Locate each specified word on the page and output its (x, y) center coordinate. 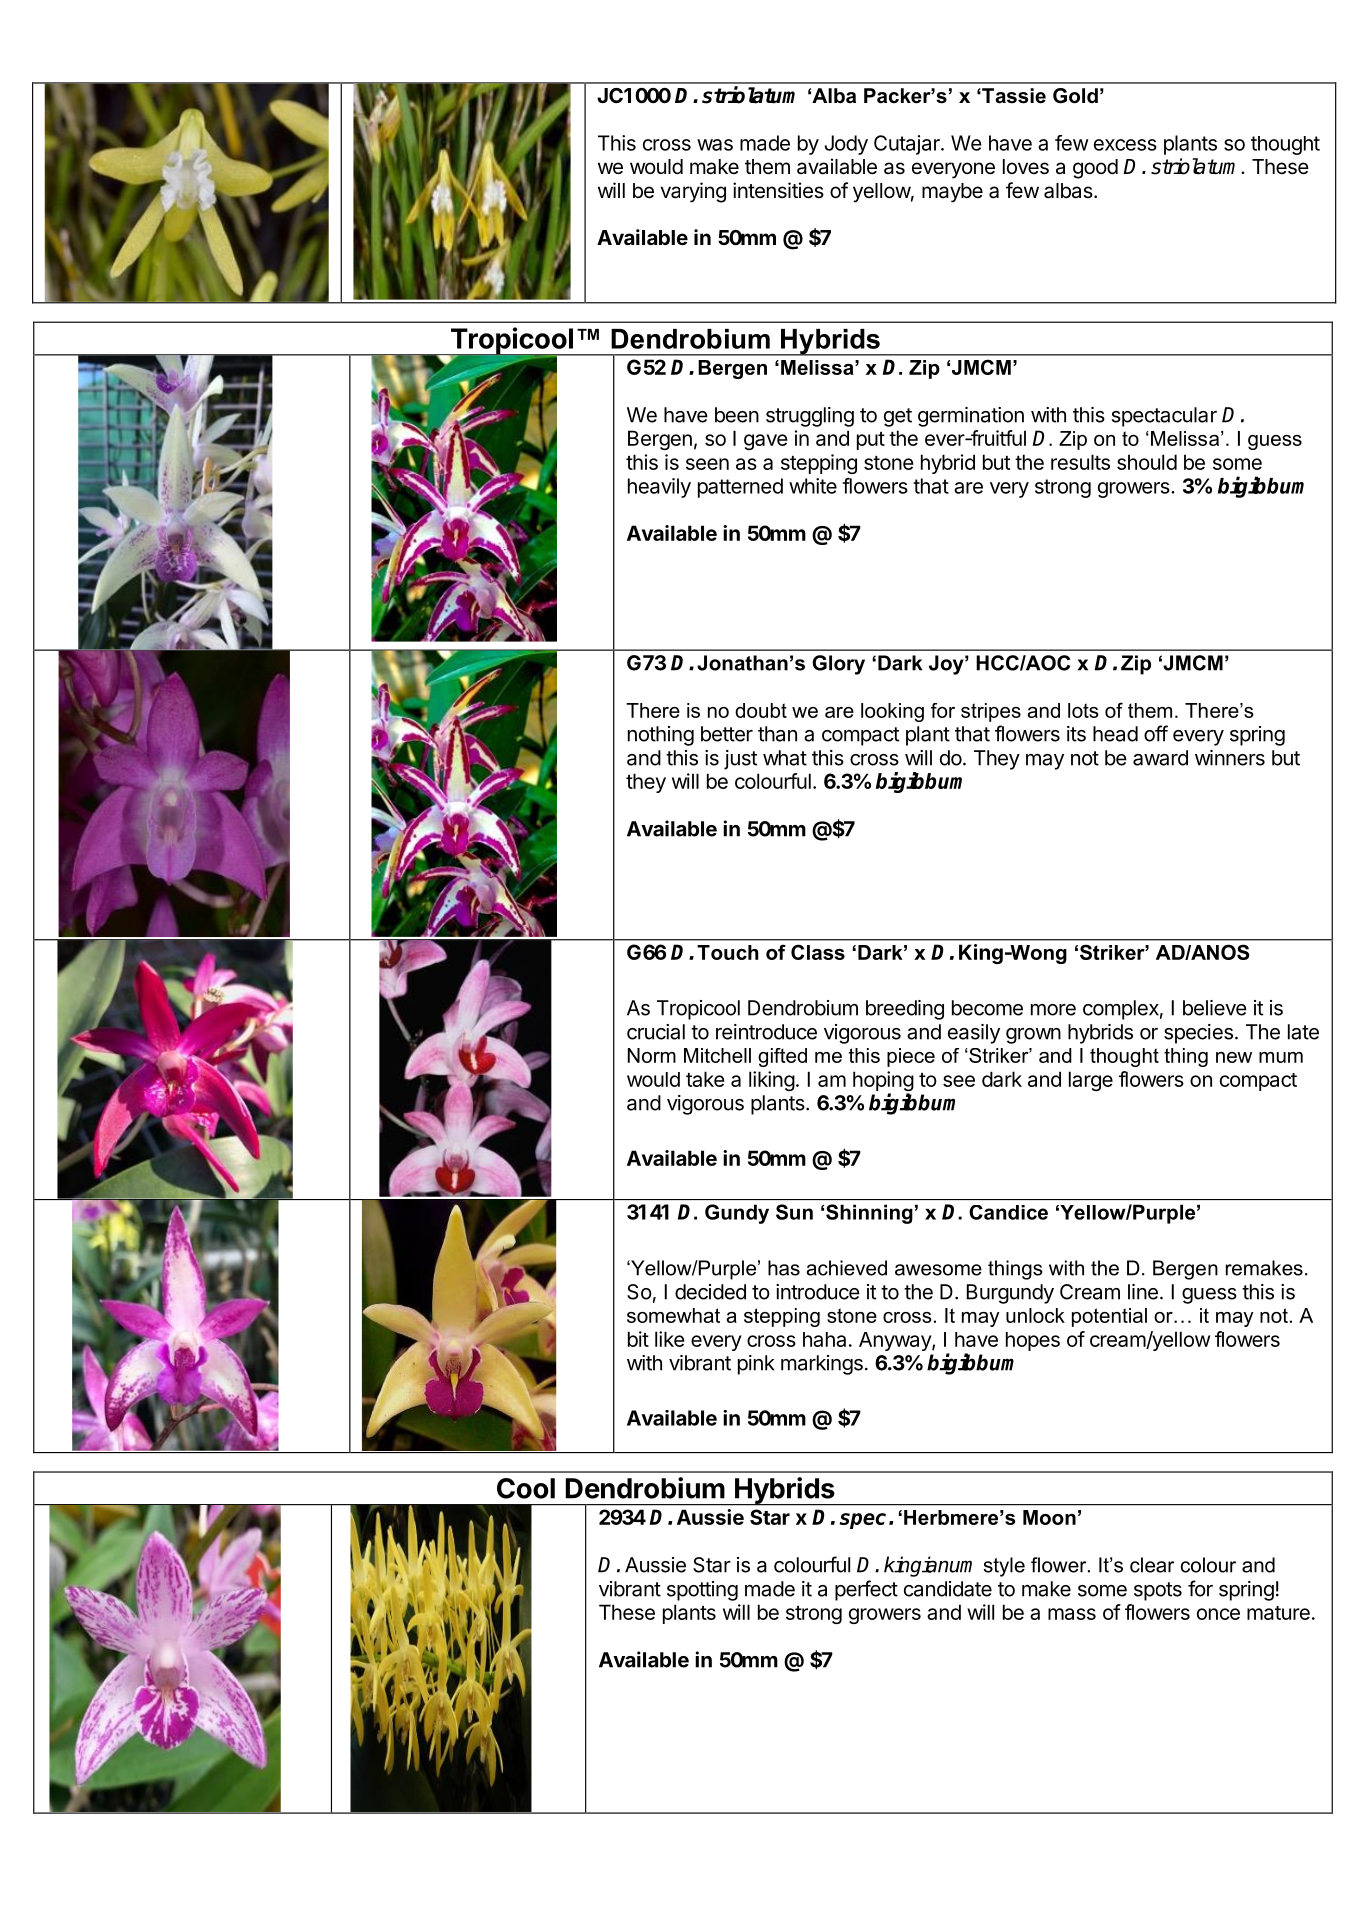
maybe (952, 193)
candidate (948, 1589)
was (715, 145)
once (1218, 1614)
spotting (702, 1591)
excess (1125, 145)
